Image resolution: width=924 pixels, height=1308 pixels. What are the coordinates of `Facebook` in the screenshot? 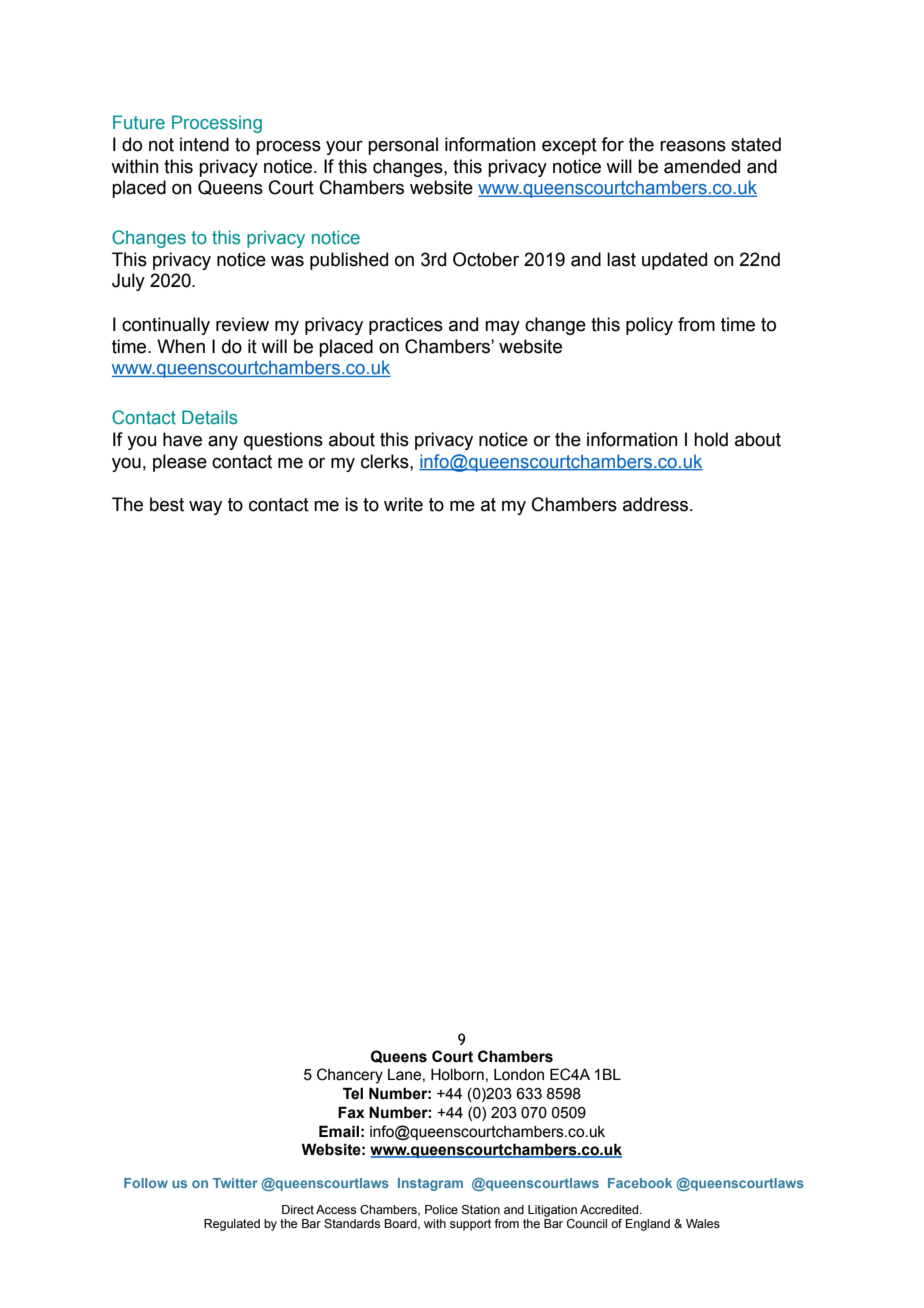 It's located at (640, 1183).
